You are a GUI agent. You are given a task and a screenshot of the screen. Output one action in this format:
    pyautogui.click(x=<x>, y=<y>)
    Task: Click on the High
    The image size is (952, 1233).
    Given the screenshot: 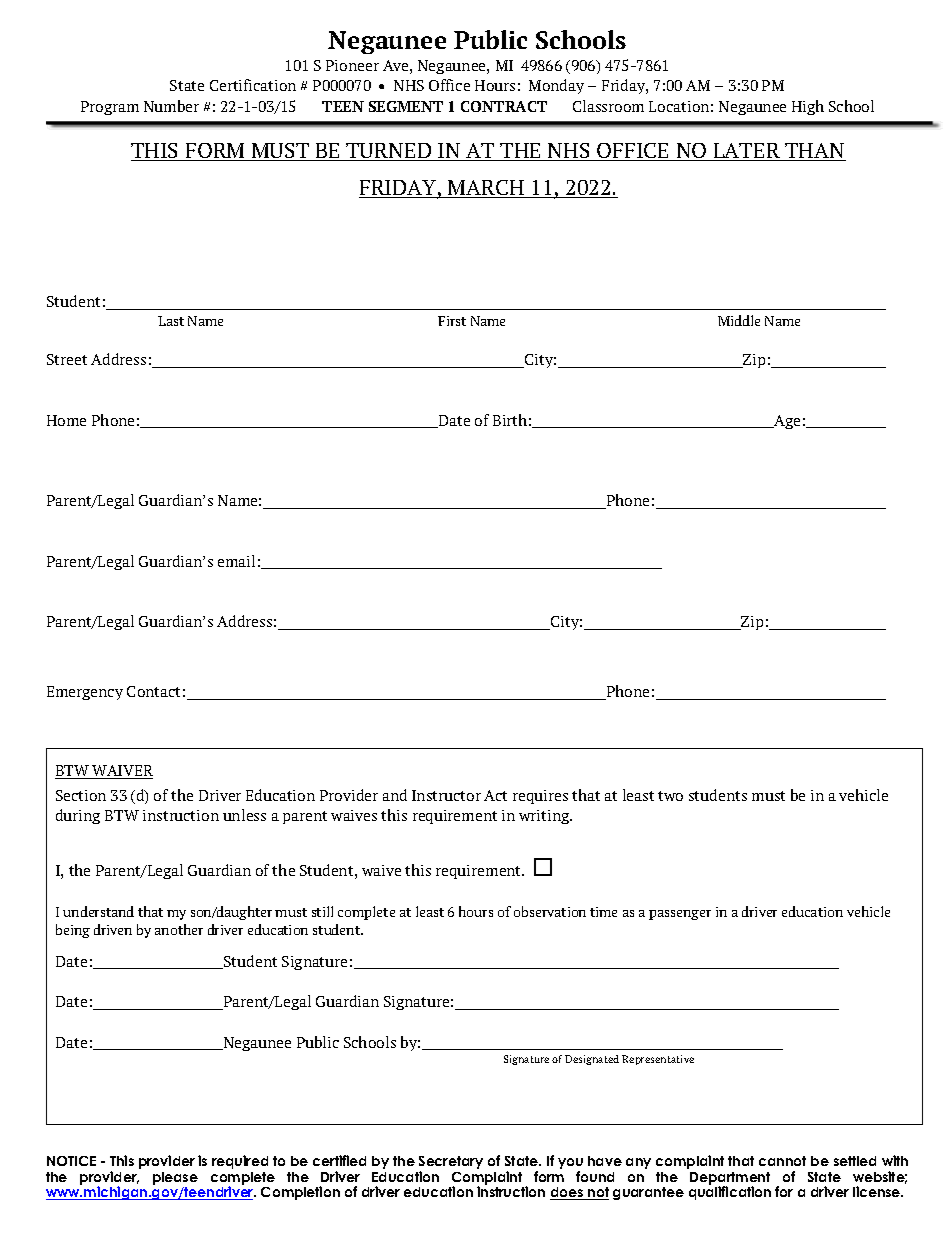 What is the action you would take?
    pyautogui.click(x=808, y=107)
